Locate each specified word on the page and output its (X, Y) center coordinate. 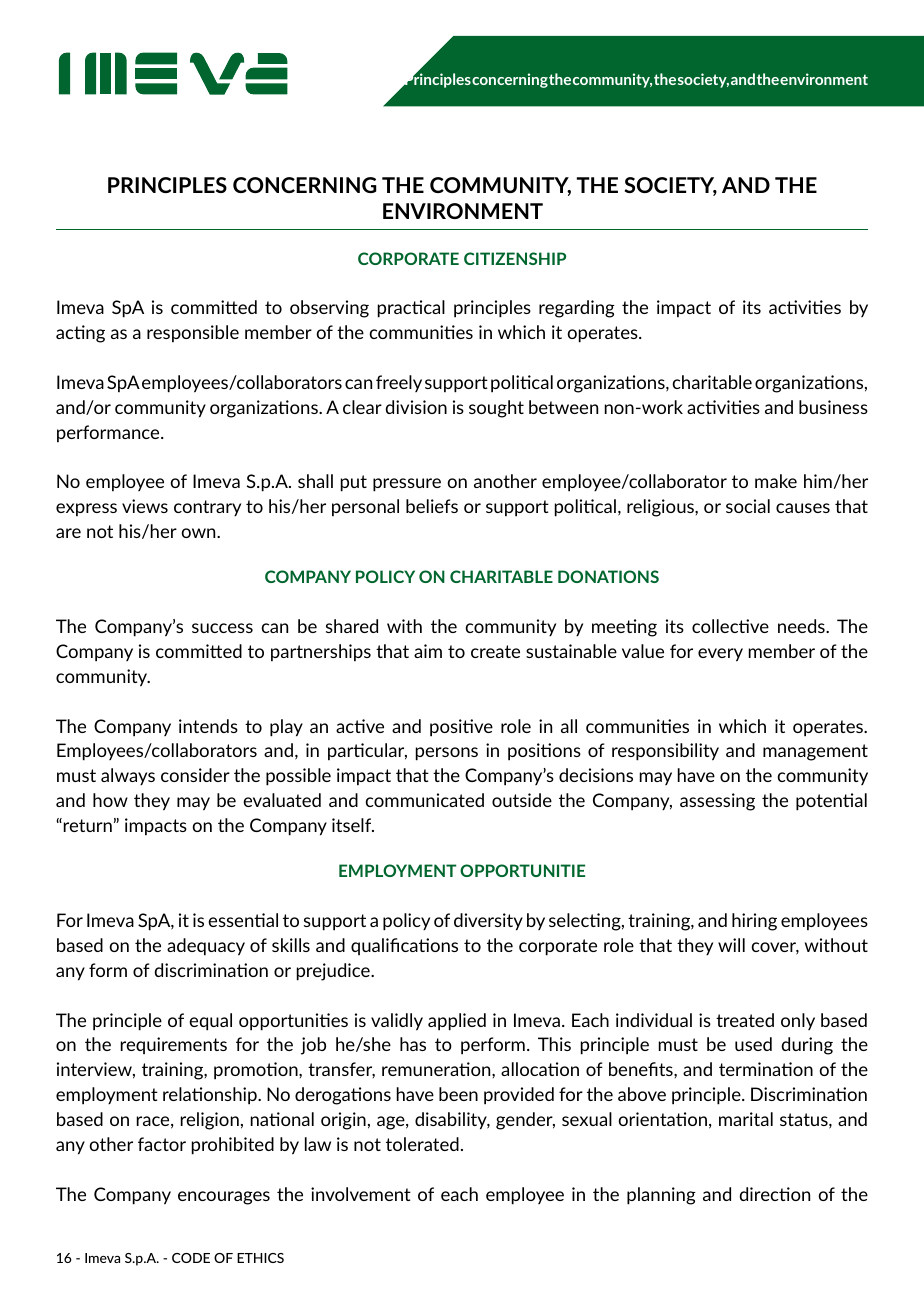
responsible (193, 333)
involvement (361, 1194)
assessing (717, 802)
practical (411, 309)
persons (447, 754)
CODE (191, 1258)
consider (195, 775)
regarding (577, 309)
